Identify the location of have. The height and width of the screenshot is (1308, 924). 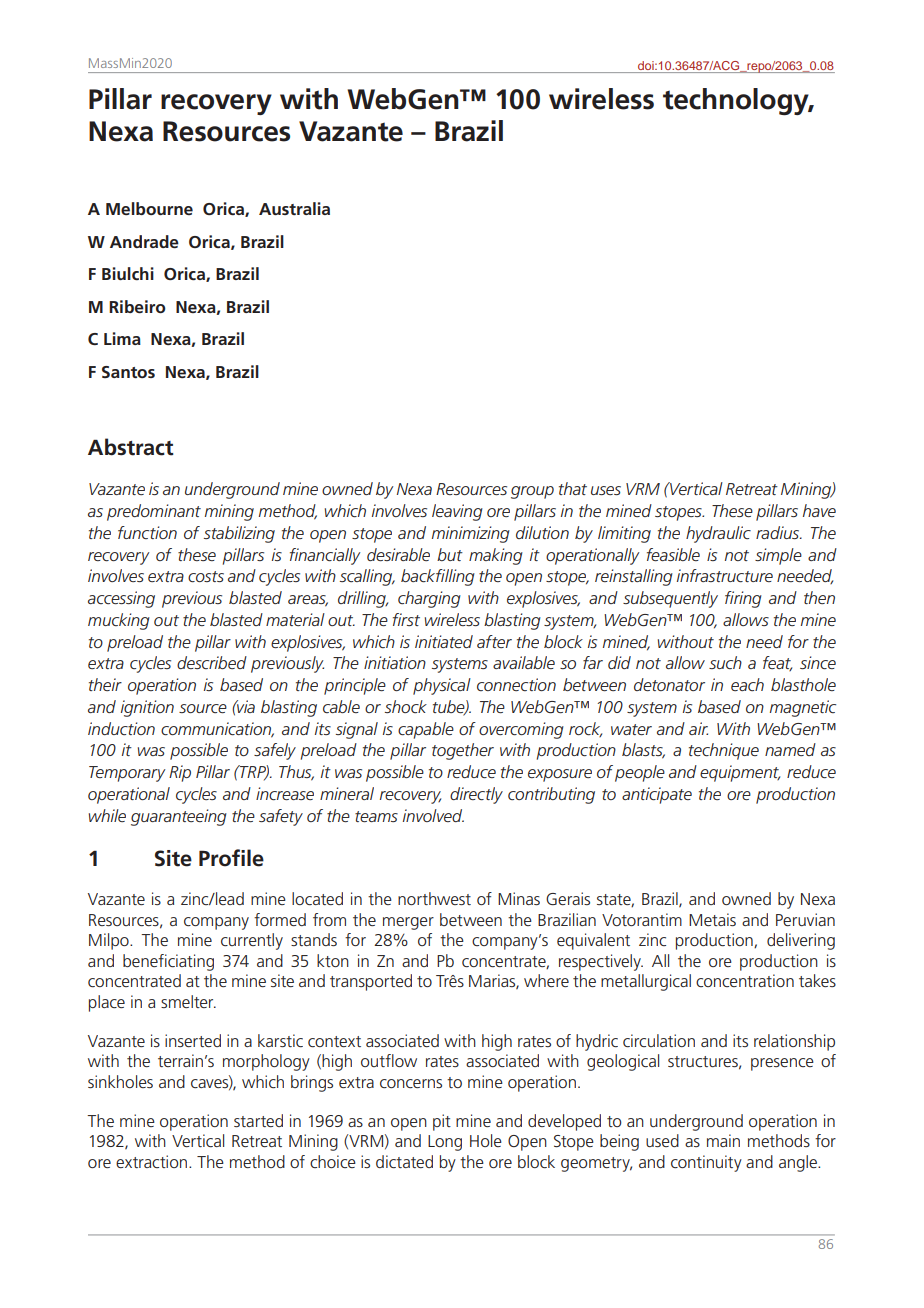
(819, 510).
